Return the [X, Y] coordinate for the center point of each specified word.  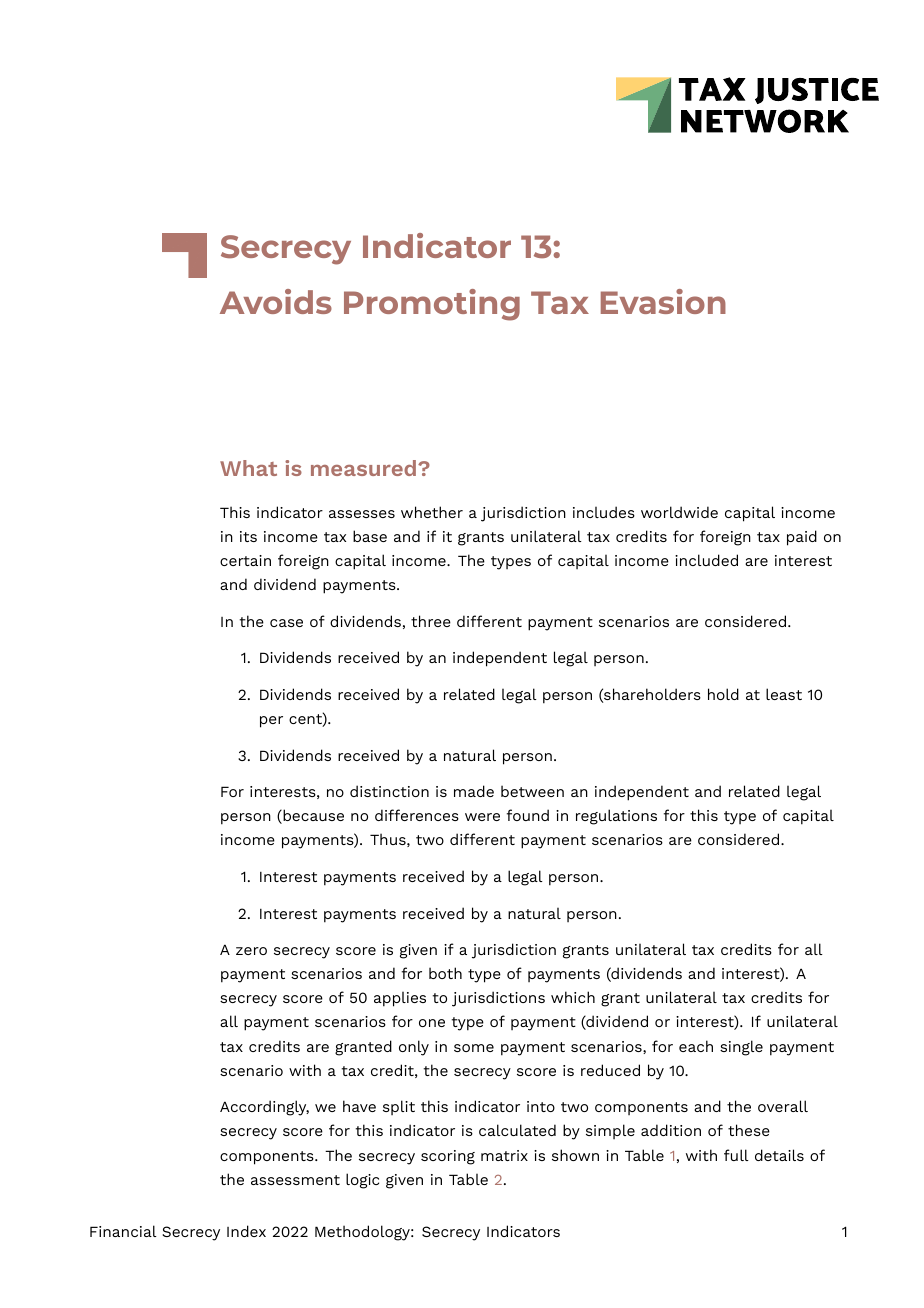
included [706, 560]
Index [246, 1231]
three [431, 621]
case [286, 623]
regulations [616, 817]
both [445, 973]
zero [251, 951]
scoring [448, 1157]
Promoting [432, 305]
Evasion [663, 301]
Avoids [276, 301]
